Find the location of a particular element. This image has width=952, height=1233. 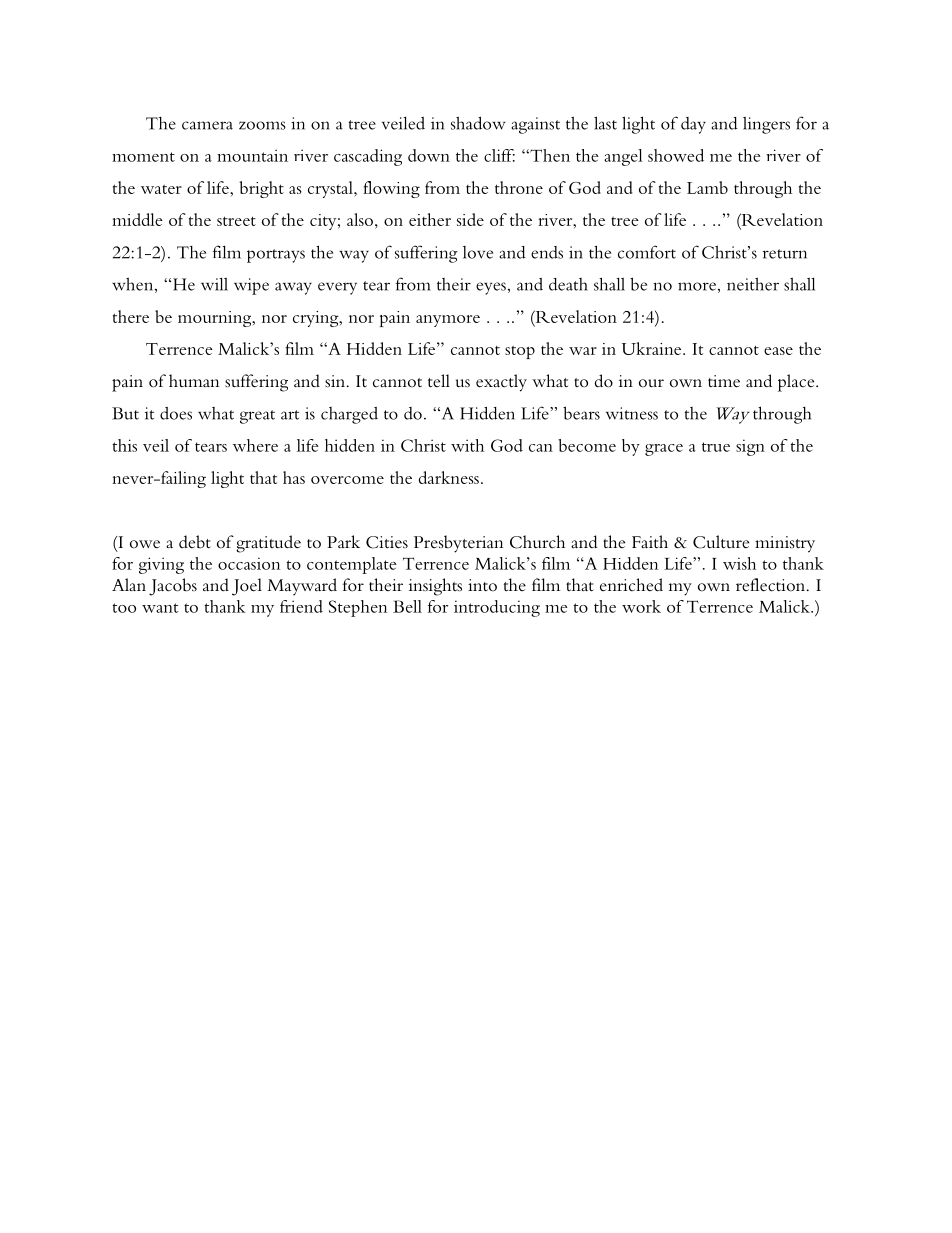

human is located at coordinates (194, 380).
